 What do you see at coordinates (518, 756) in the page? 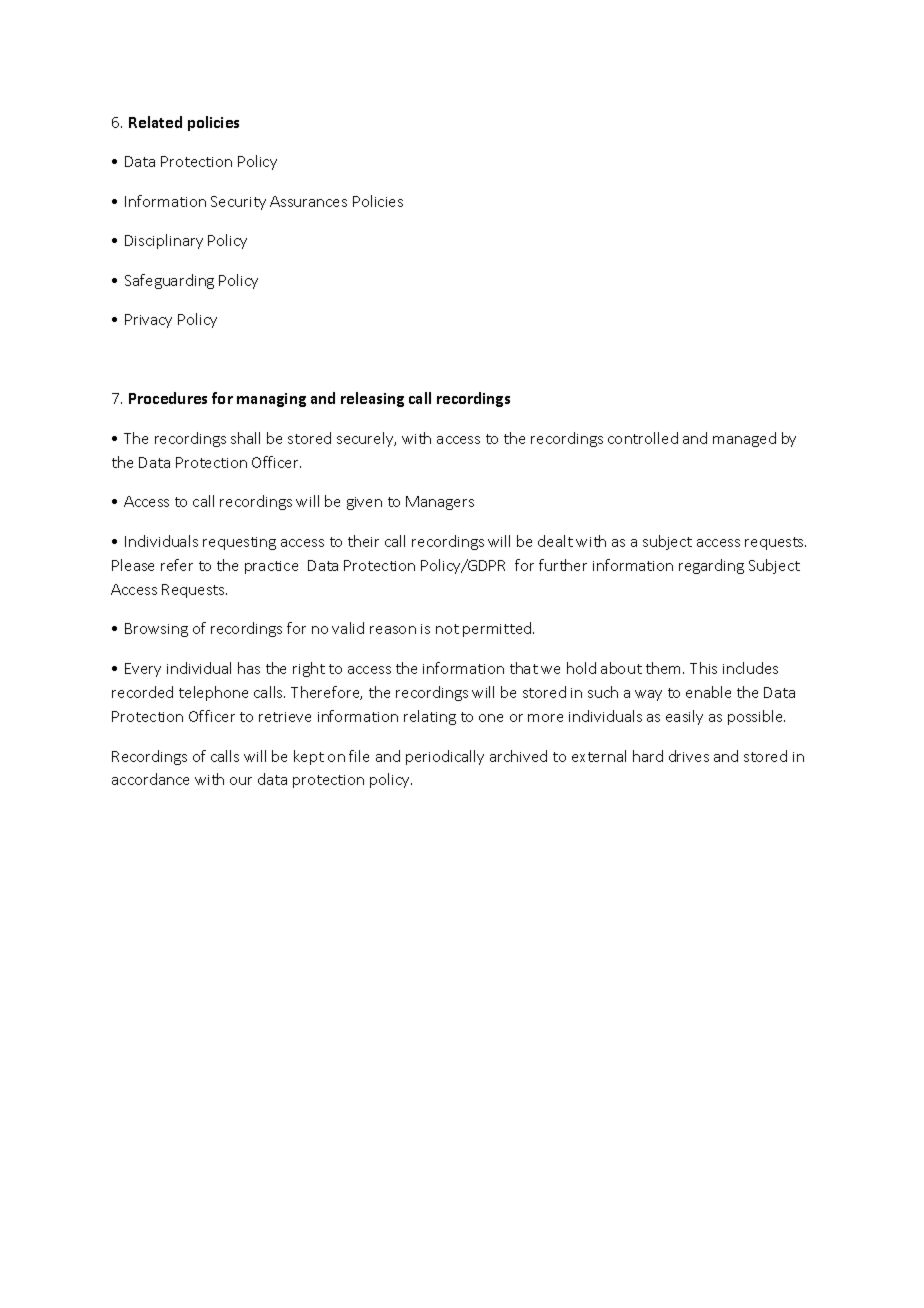
I see `archived` at bounding box center [518, 756].
